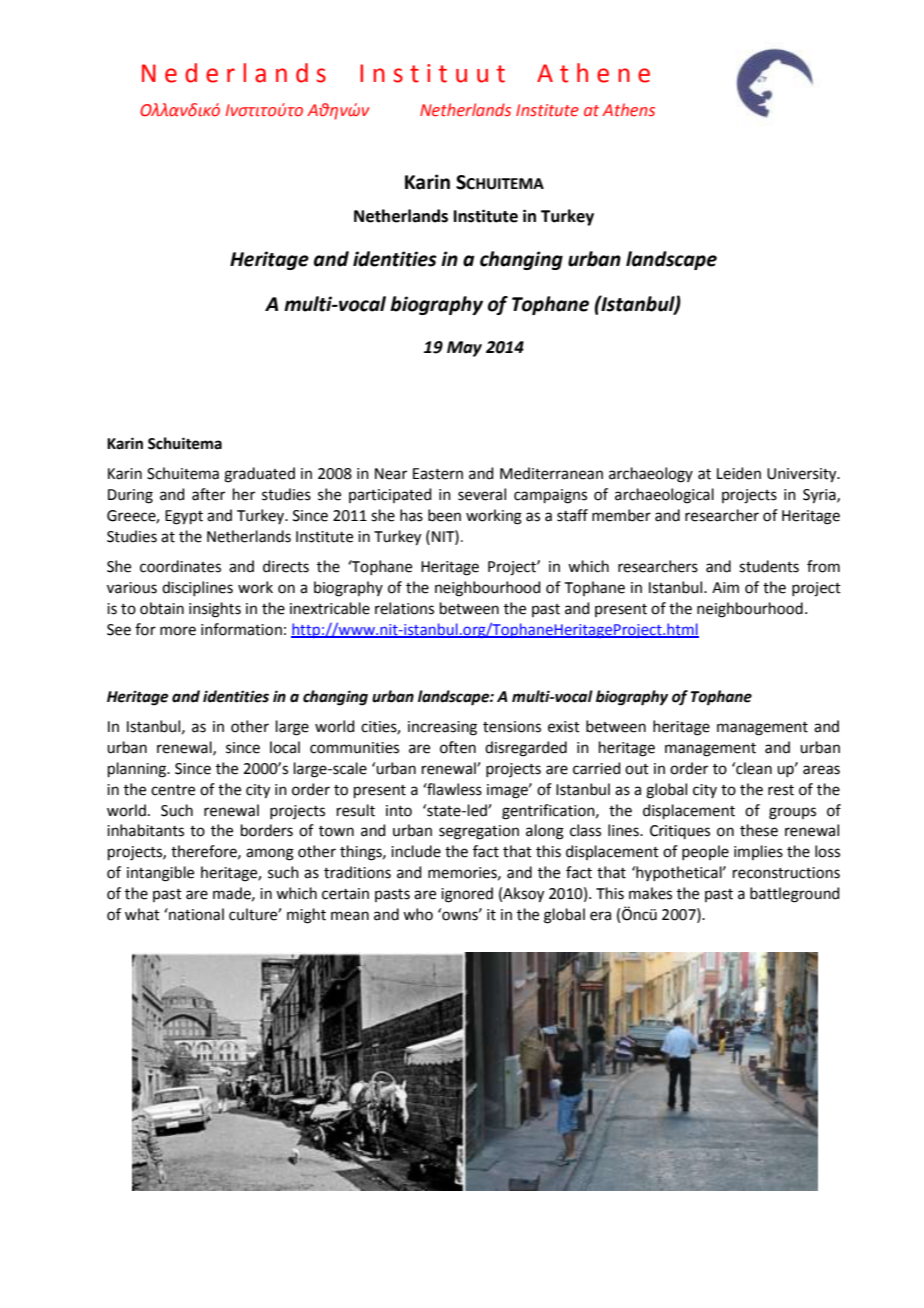 The image size is (924, 1308). What do you see at coordinates (725, 587) in the page?
I see `Aim` at bounding box center [725, 587].
